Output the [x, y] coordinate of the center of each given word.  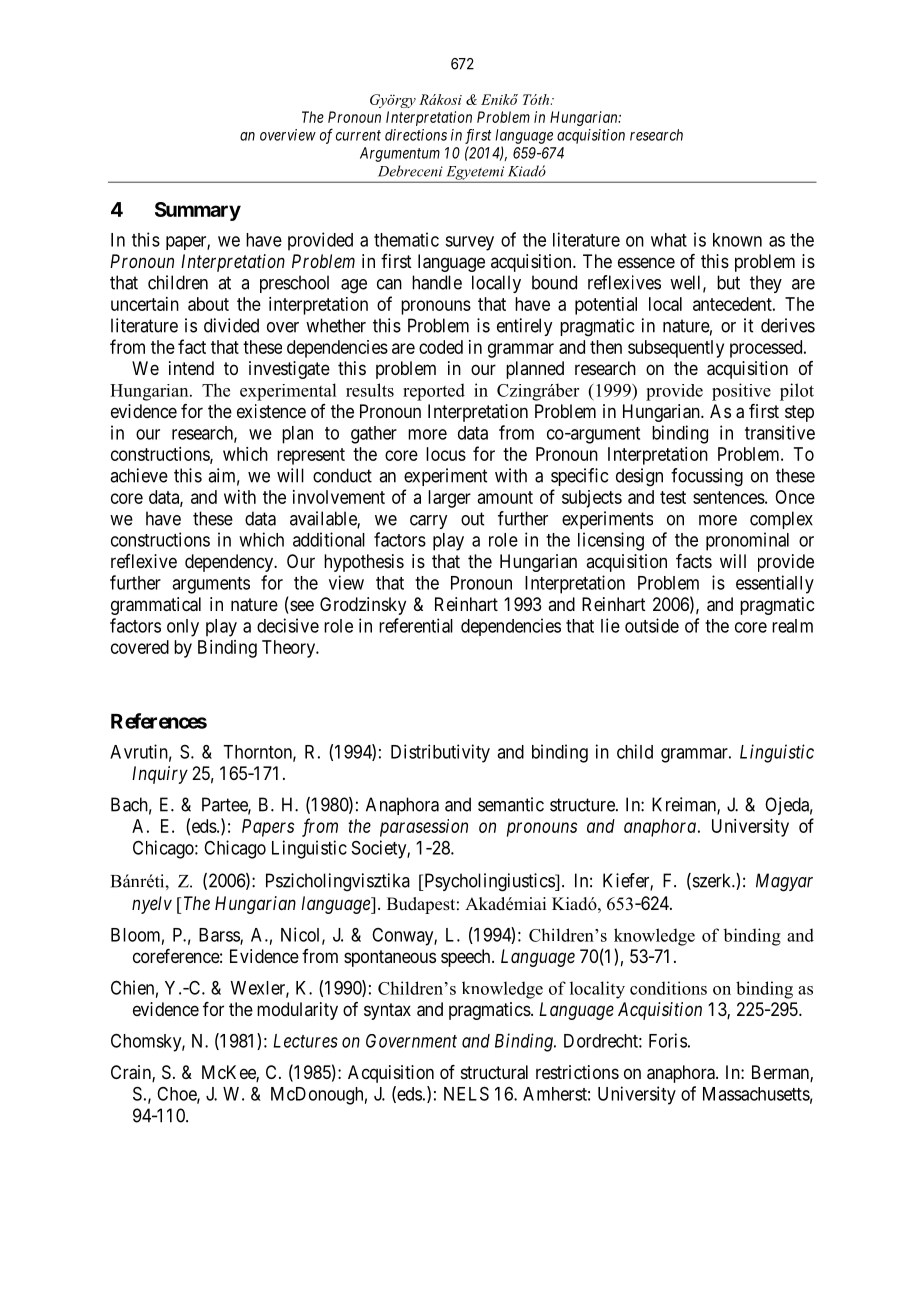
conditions [668, 988]
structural [494, 1072]
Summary [198, 211]
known [737, 240]
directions [416, 135]
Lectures [305, 1041]
